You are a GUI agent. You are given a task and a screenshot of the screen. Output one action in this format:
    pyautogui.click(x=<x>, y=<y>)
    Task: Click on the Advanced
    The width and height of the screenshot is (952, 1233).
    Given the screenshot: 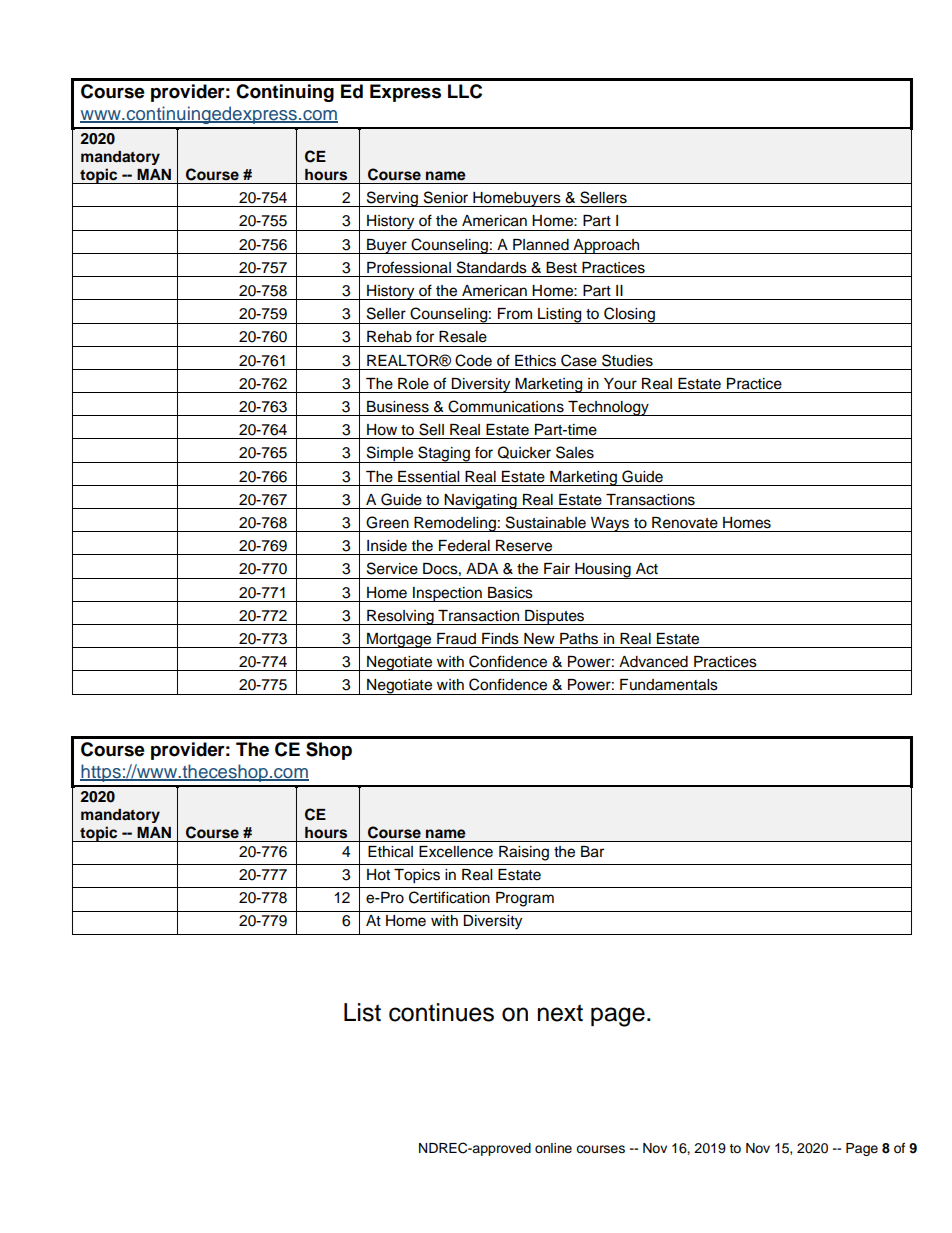 What is the action you would take?
    pyautogui.click(x=653, y=662)
